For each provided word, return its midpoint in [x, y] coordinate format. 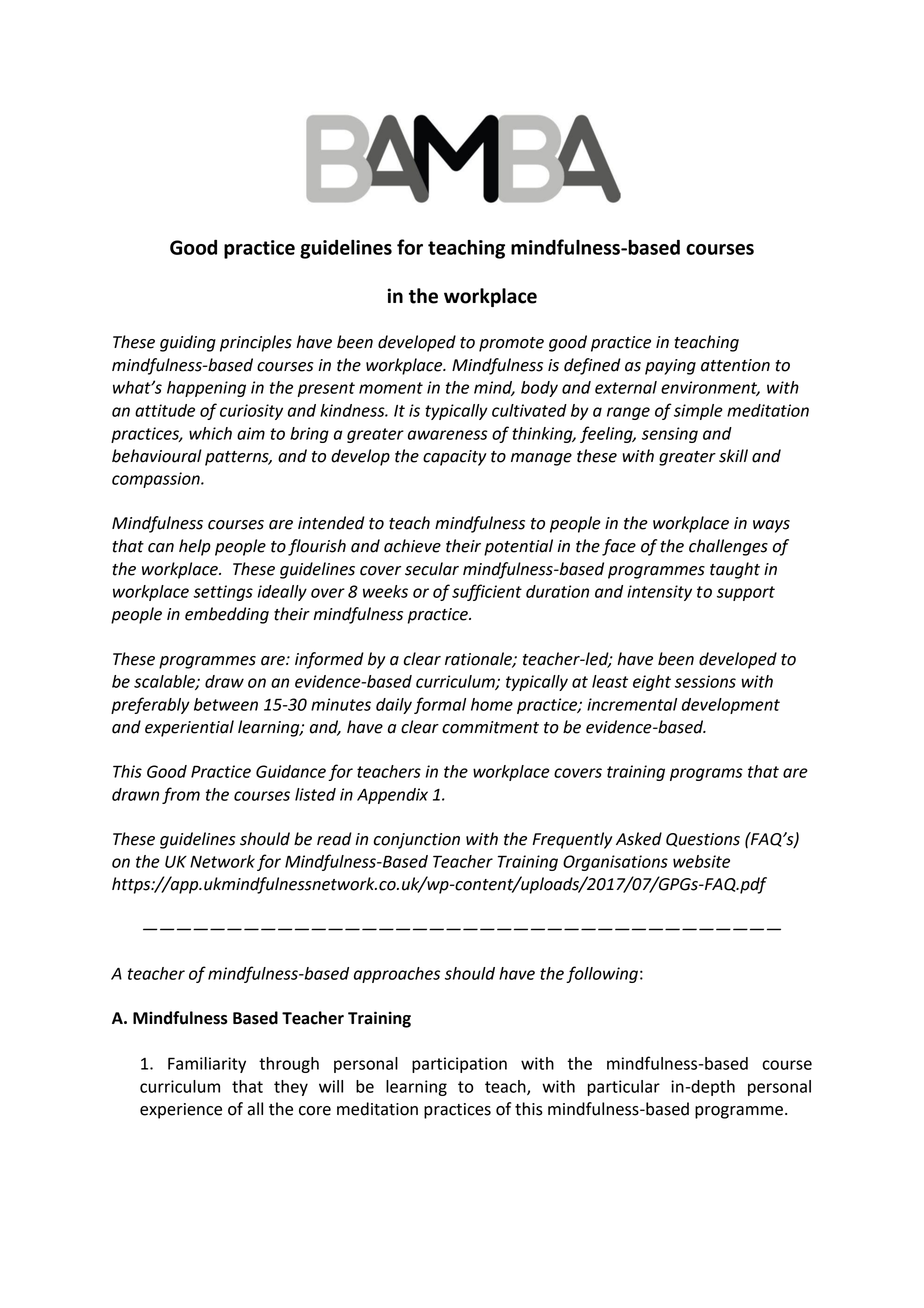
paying [670, 367]
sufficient [487, 592]
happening [206, 389]
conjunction [417, 841]
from [181, 795]
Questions [703, 840]
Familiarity [207, 1065]
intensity [659, 593]
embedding [227, 615]
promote [511, 344]
